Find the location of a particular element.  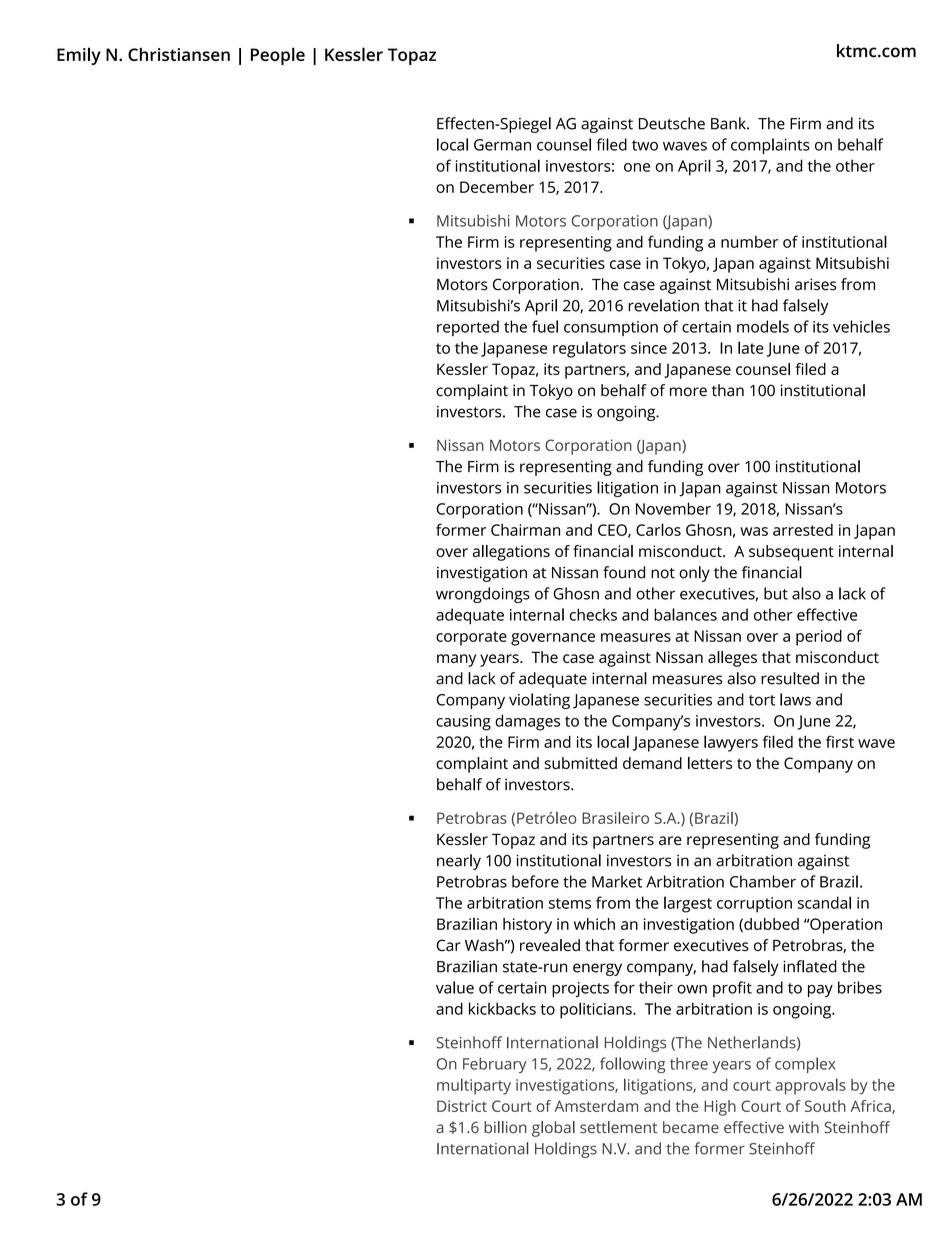

approvals is located at coordinates (810, 1087).
